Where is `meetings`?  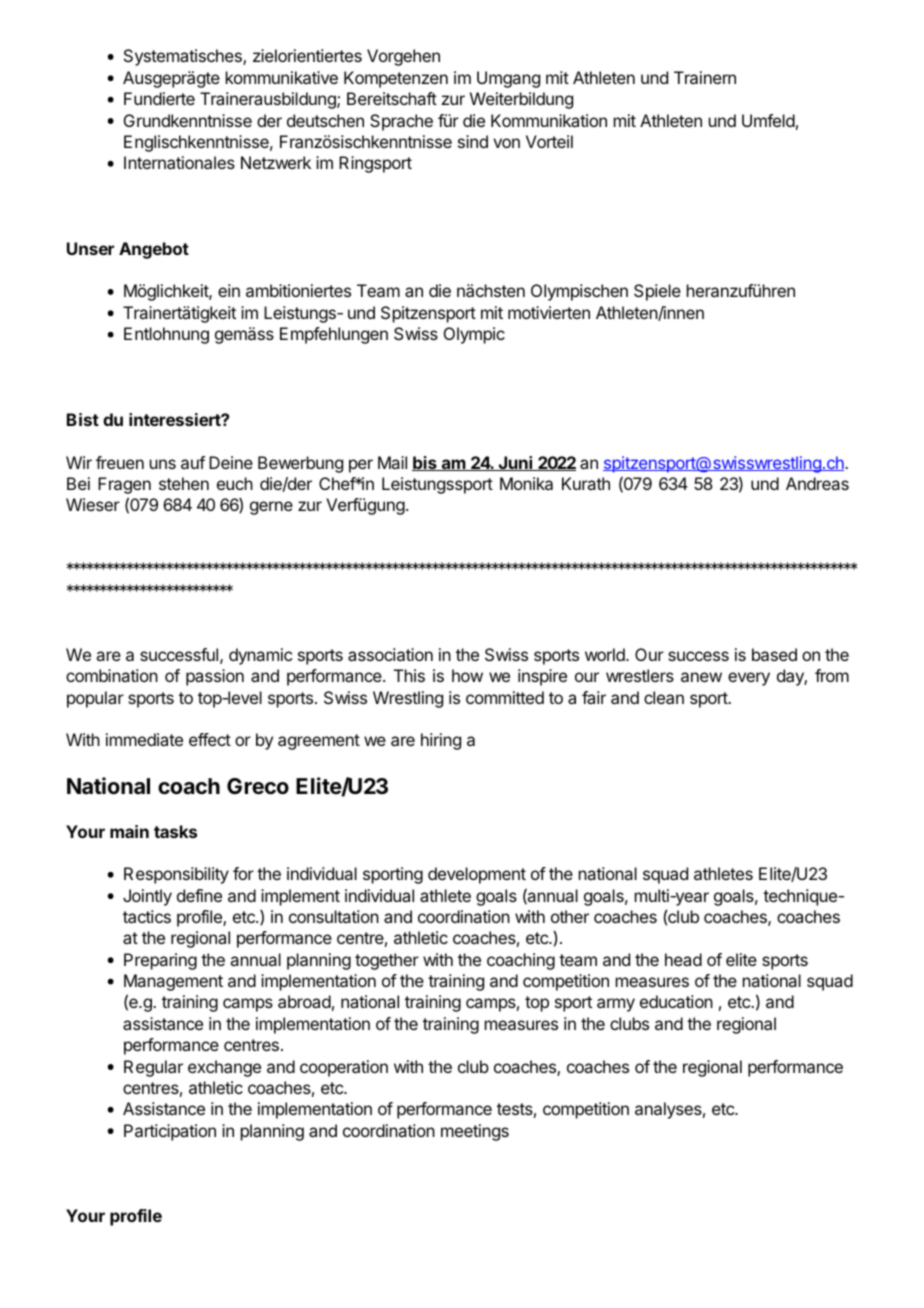 meetings is located at coordinates (475, 1132).
